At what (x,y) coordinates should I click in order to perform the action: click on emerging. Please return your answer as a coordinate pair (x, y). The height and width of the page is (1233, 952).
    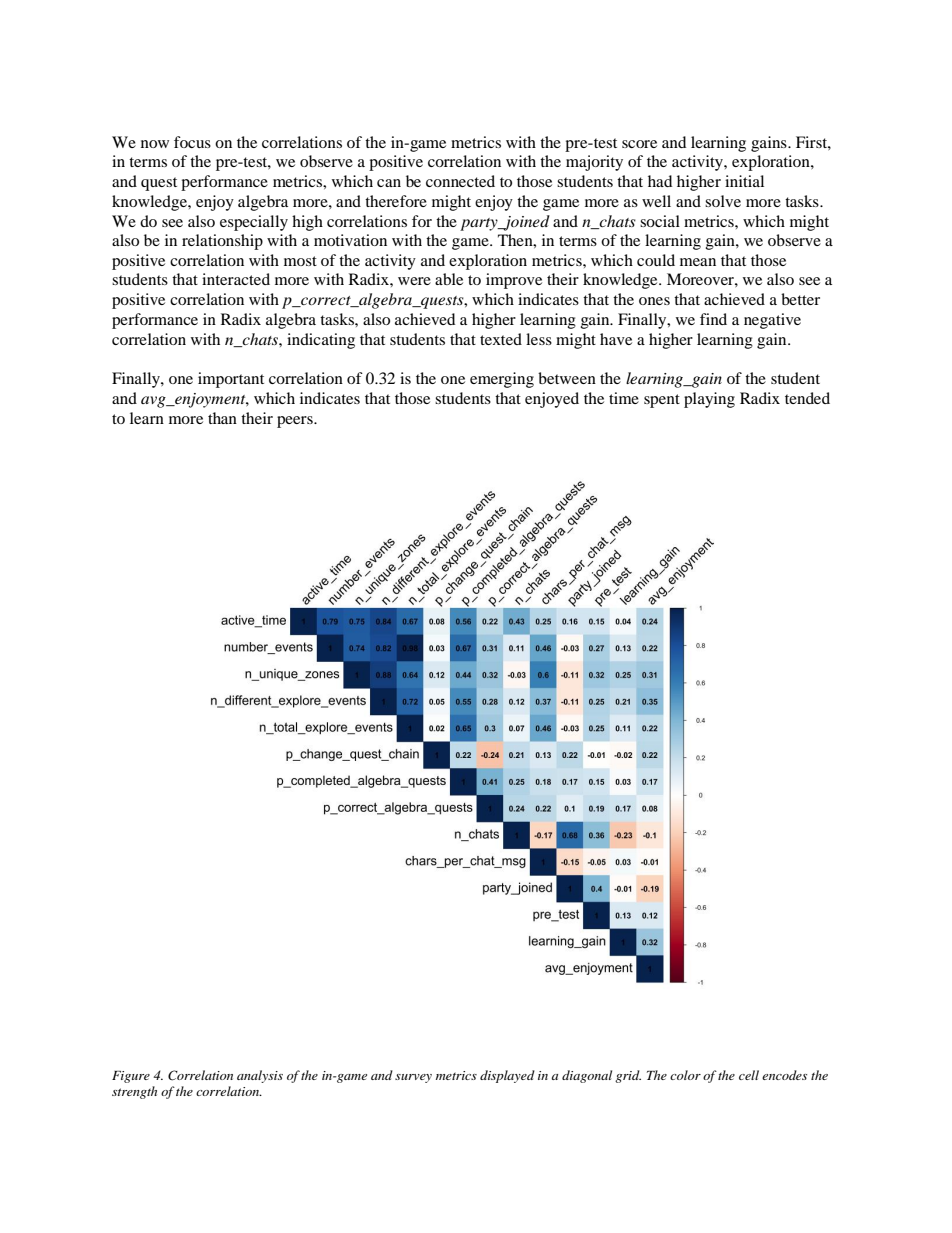
    Looking at the image, I should click on (502, 380).
